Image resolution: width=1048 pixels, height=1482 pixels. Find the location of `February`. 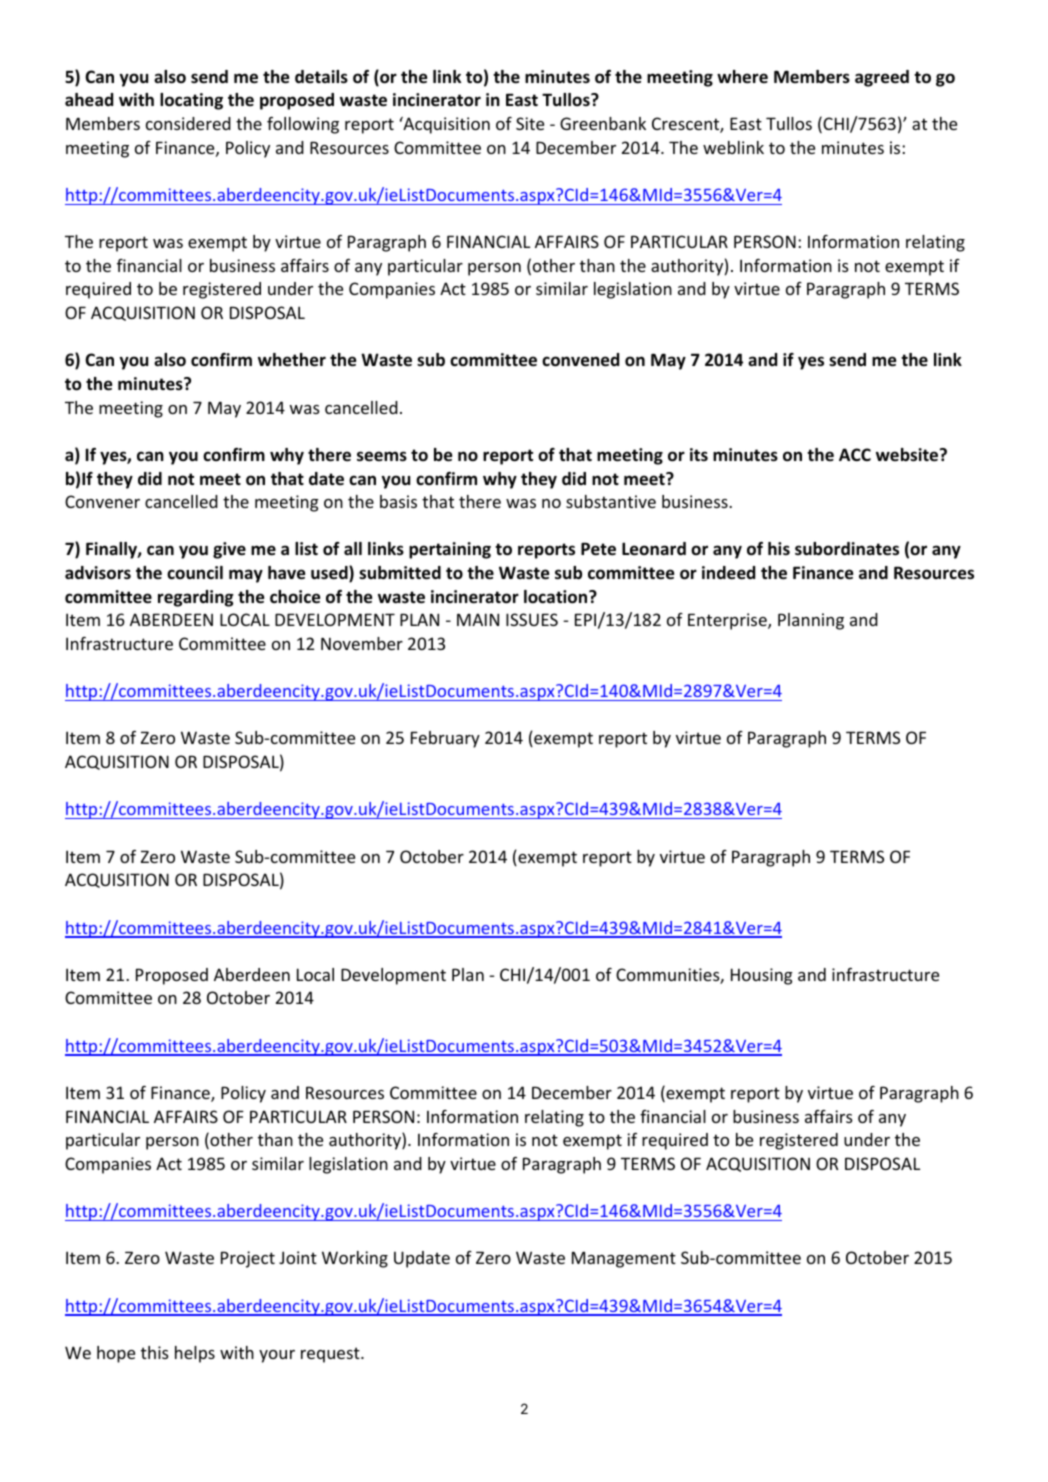

February is located at coordinates (445, 739).
